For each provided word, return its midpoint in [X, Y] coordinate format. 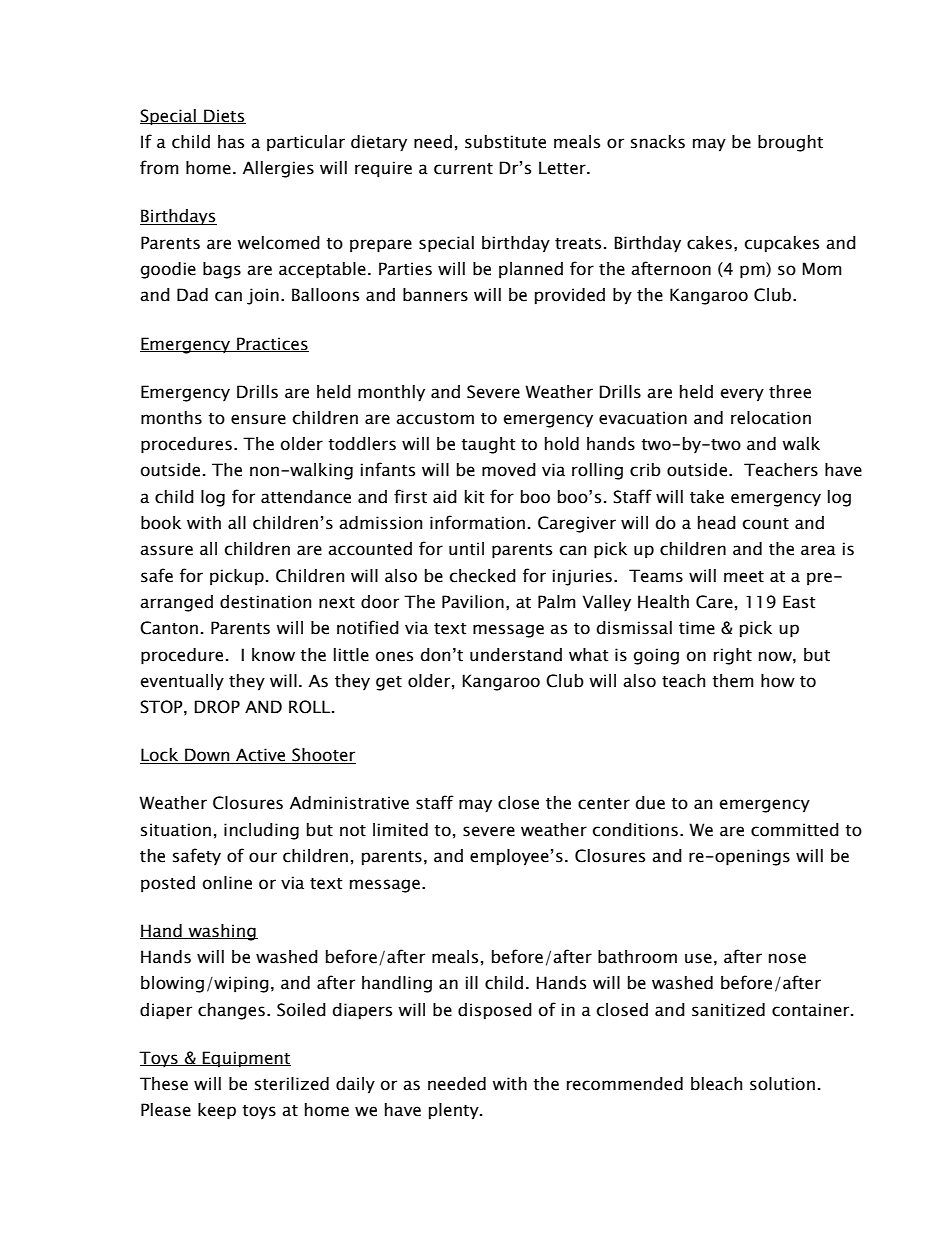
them [733, 681]
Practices [272, 344]
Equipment [246, 1059]
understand [516, 655]
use [698, 958]
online [227, 883]
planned [531, 270]
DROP [217, 707]
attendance [306, 497]
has [231, 142]
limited [400, 830]
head [717, 523]
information [477, 522]
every [742, 395]
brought [790, 143]
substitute [505, 142]
